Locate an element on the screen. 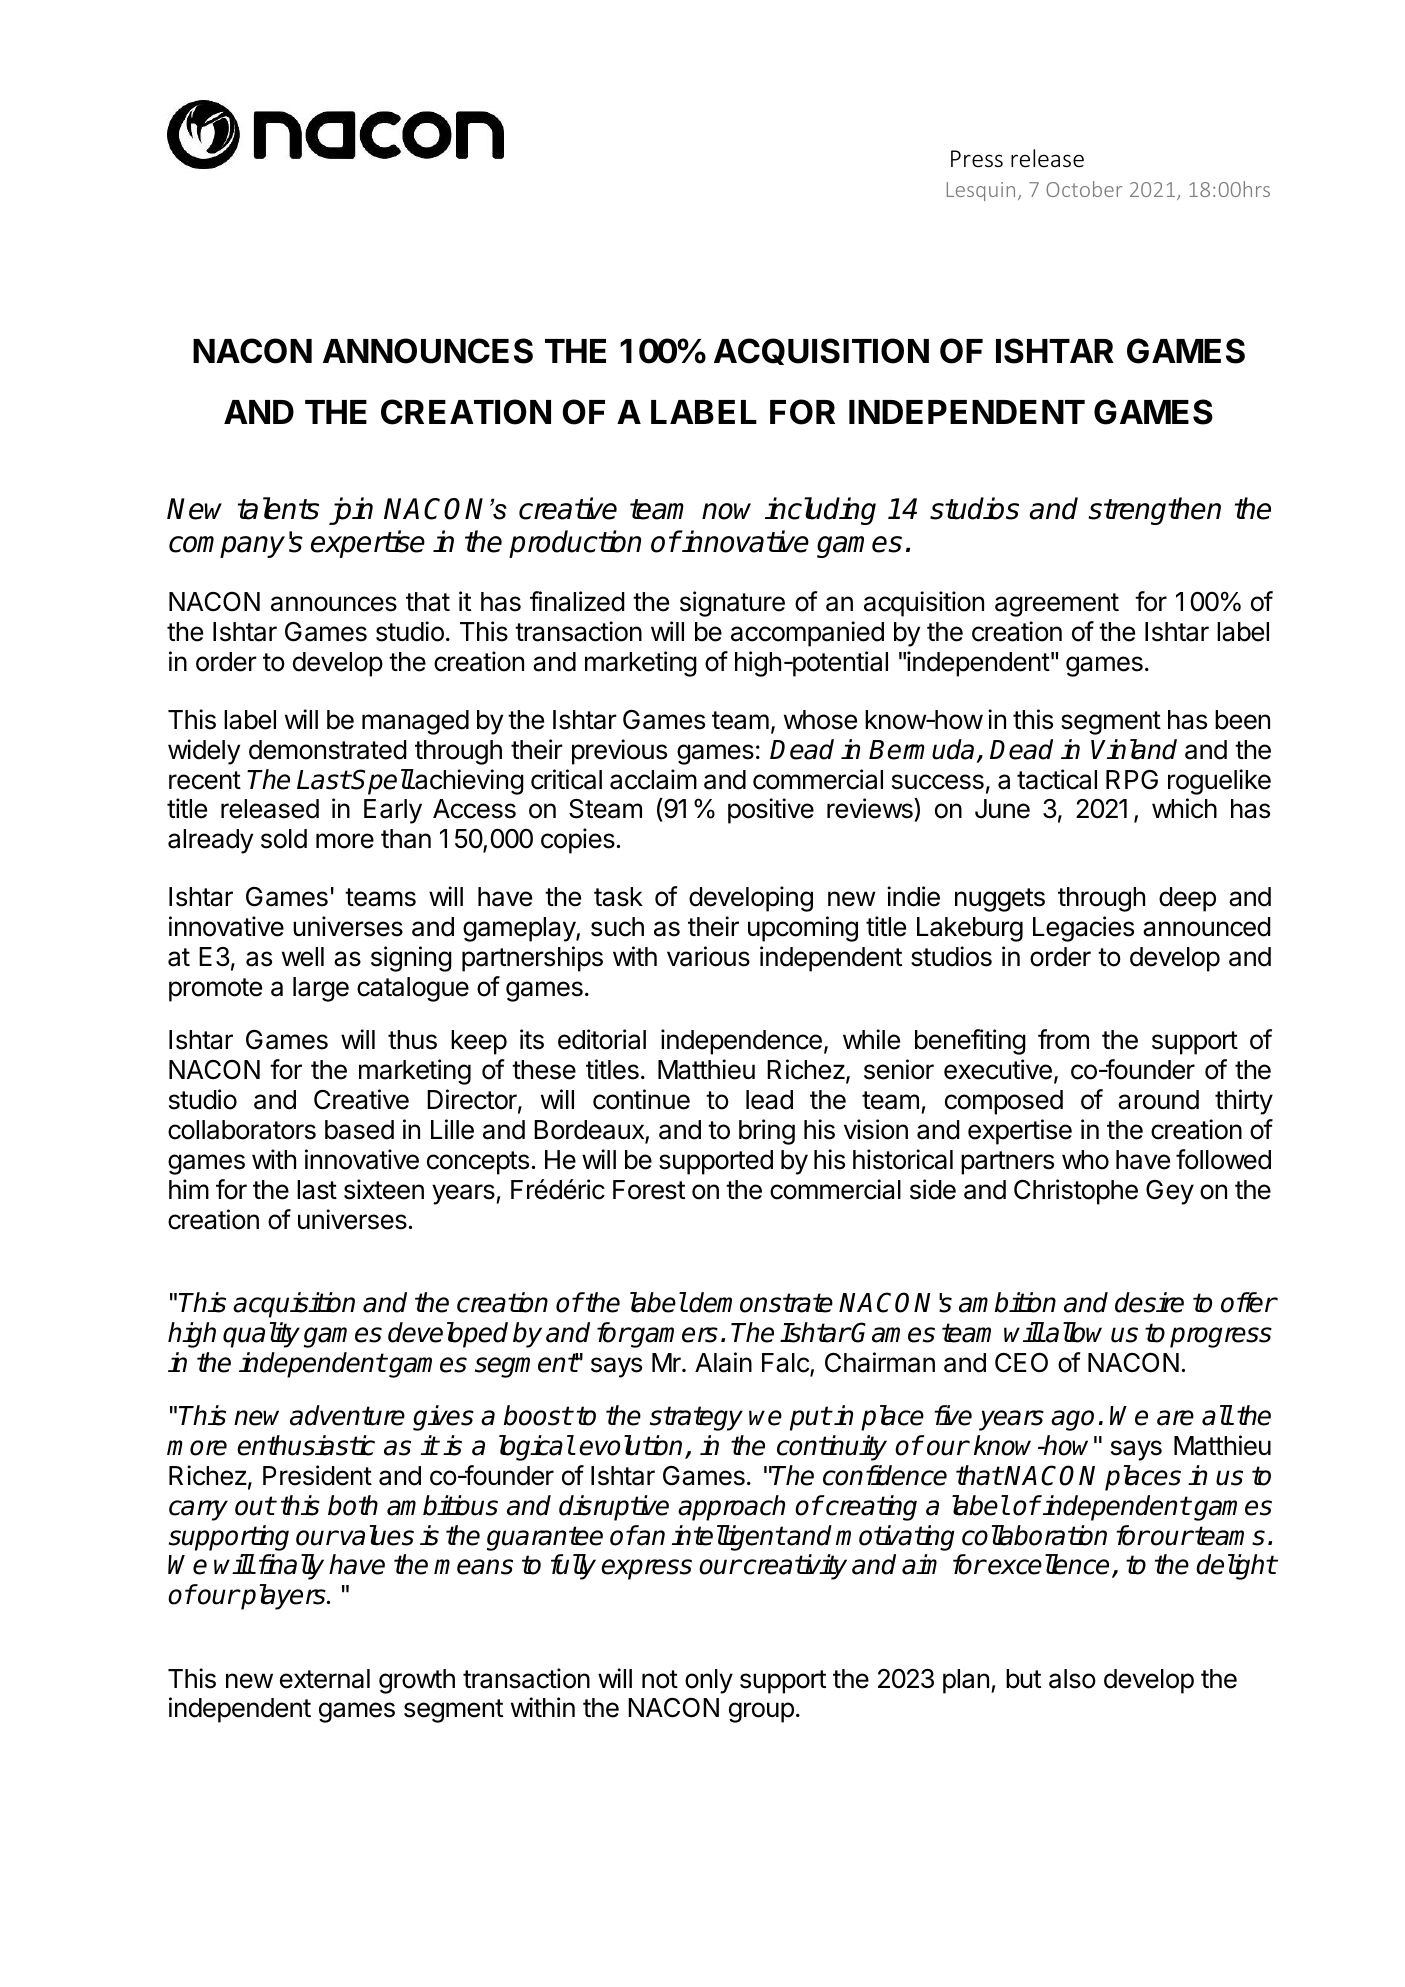  well is located at coordinates (303, 957).
